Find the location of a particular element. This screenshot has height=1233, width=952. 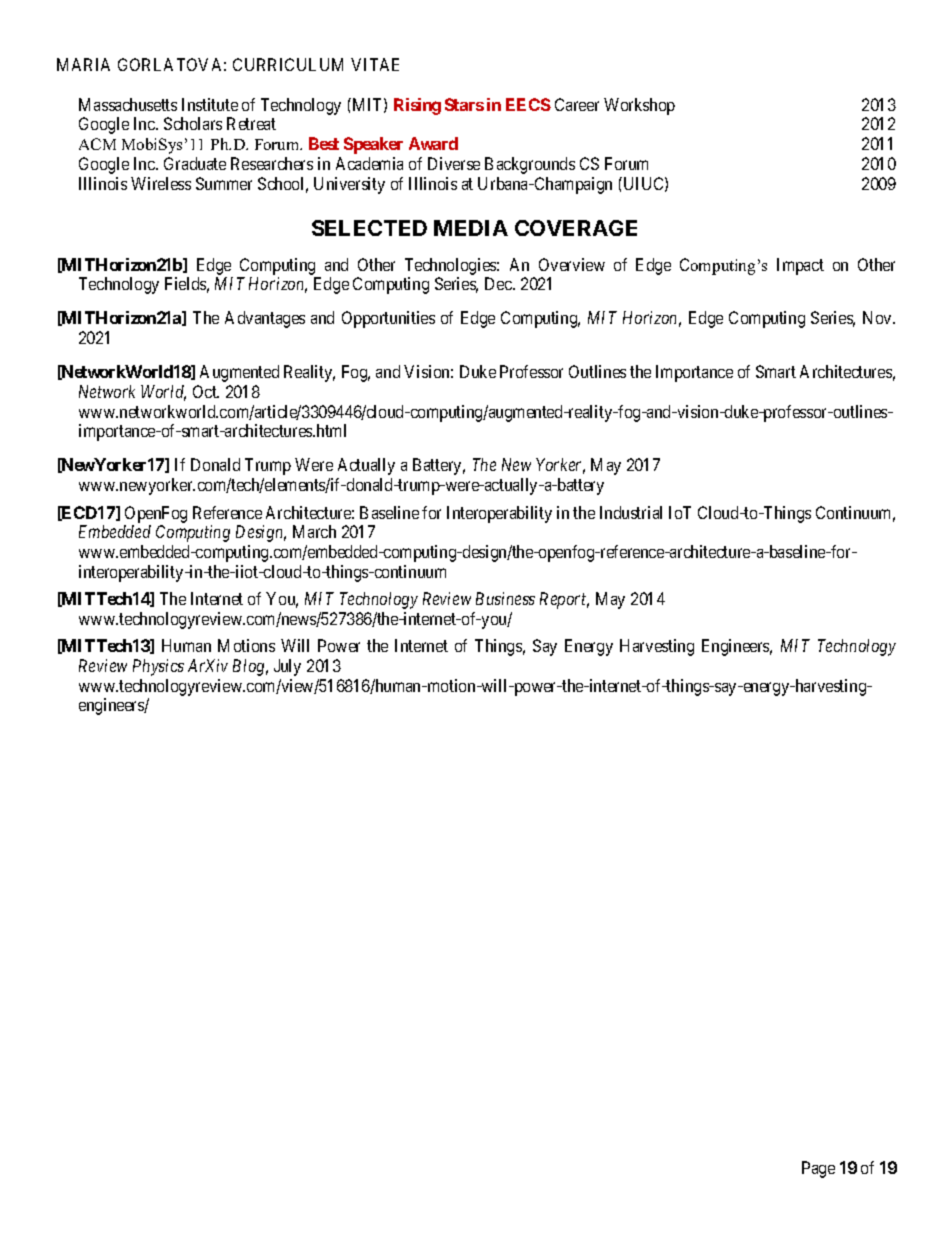

Stars is located at coordinates (464, 104).
